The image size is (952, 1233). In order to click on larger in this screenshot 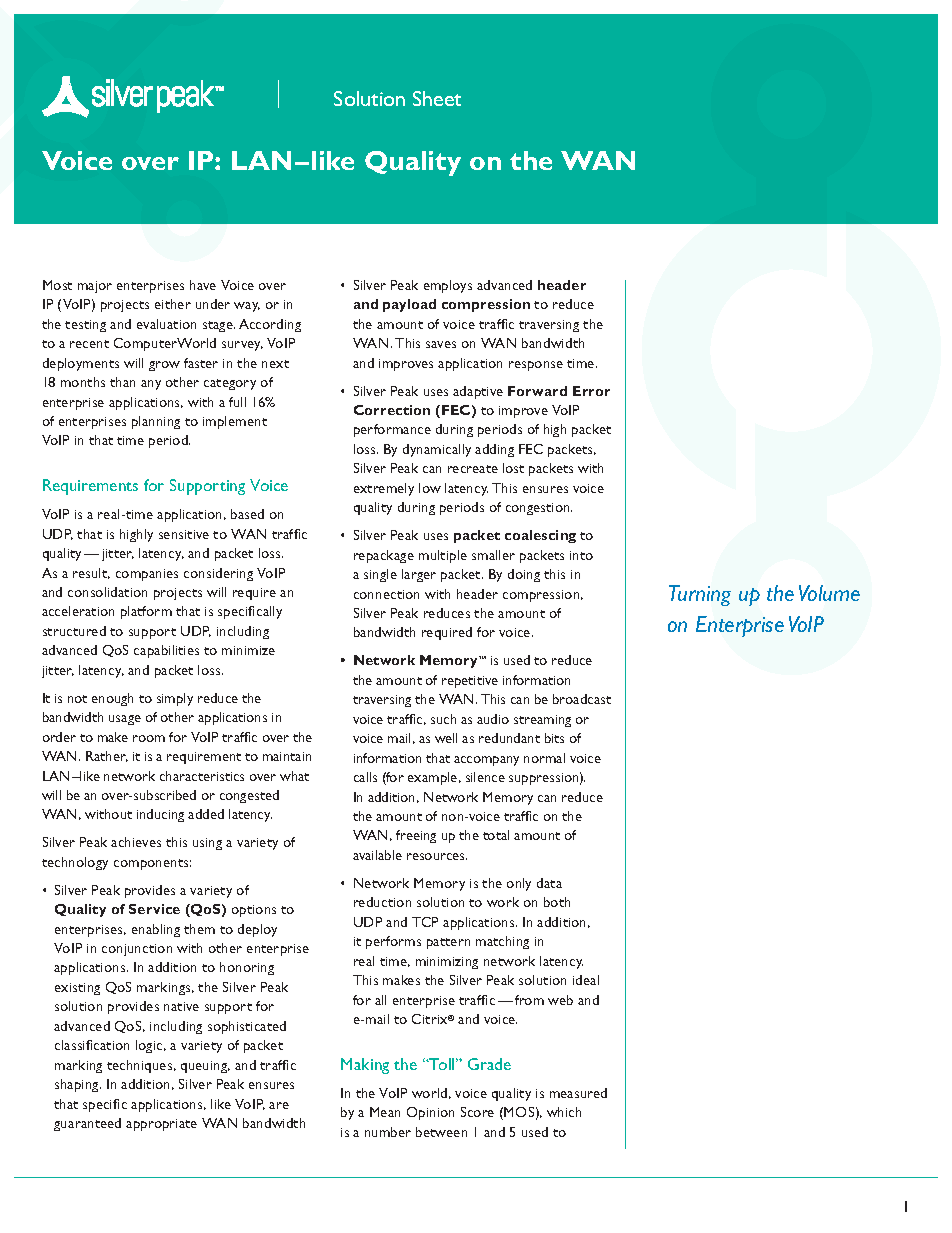, I will do `click(419, 575)`.
